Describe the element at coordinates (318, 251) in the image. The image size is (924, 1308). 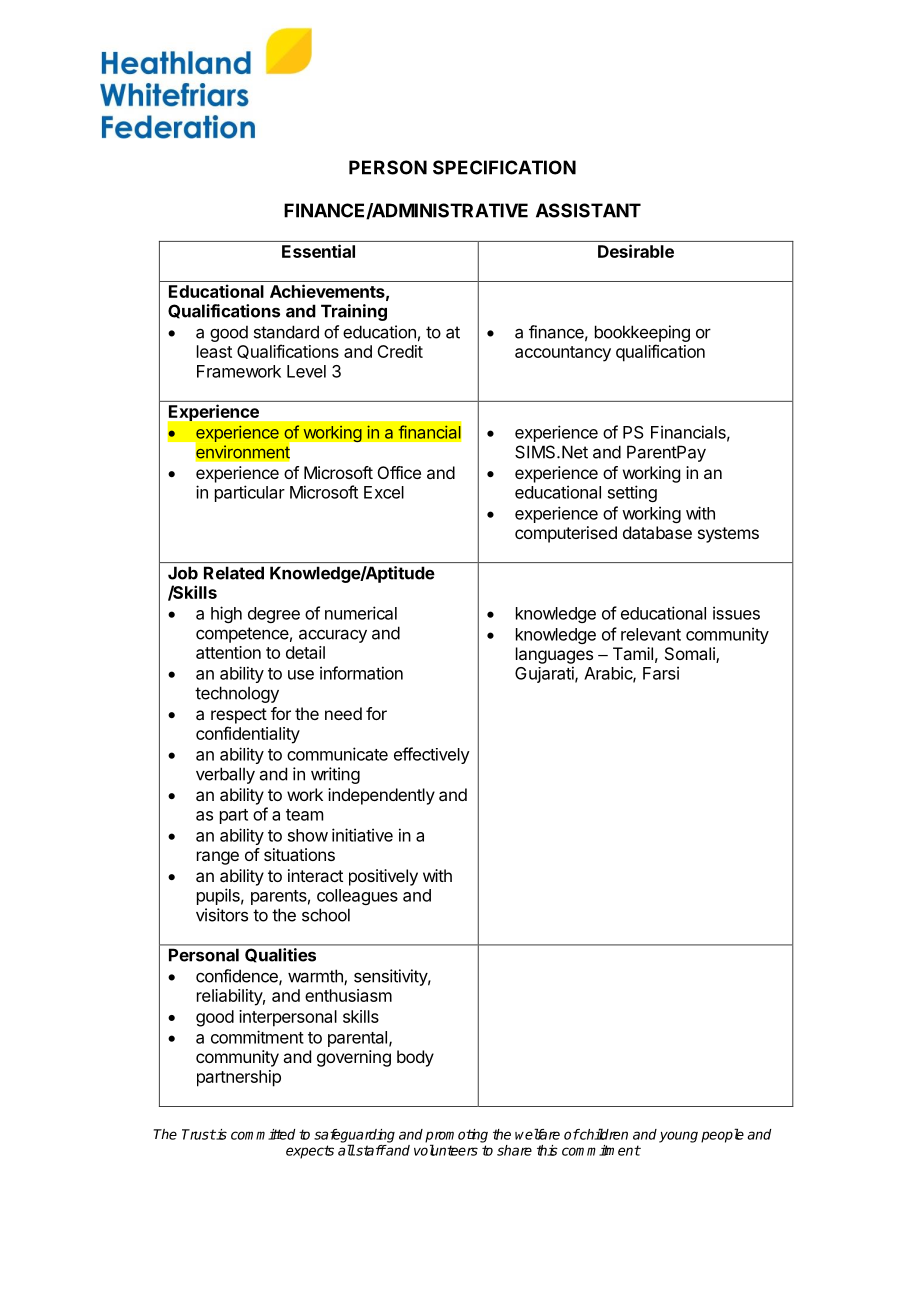
I see `Essential` at that location.
